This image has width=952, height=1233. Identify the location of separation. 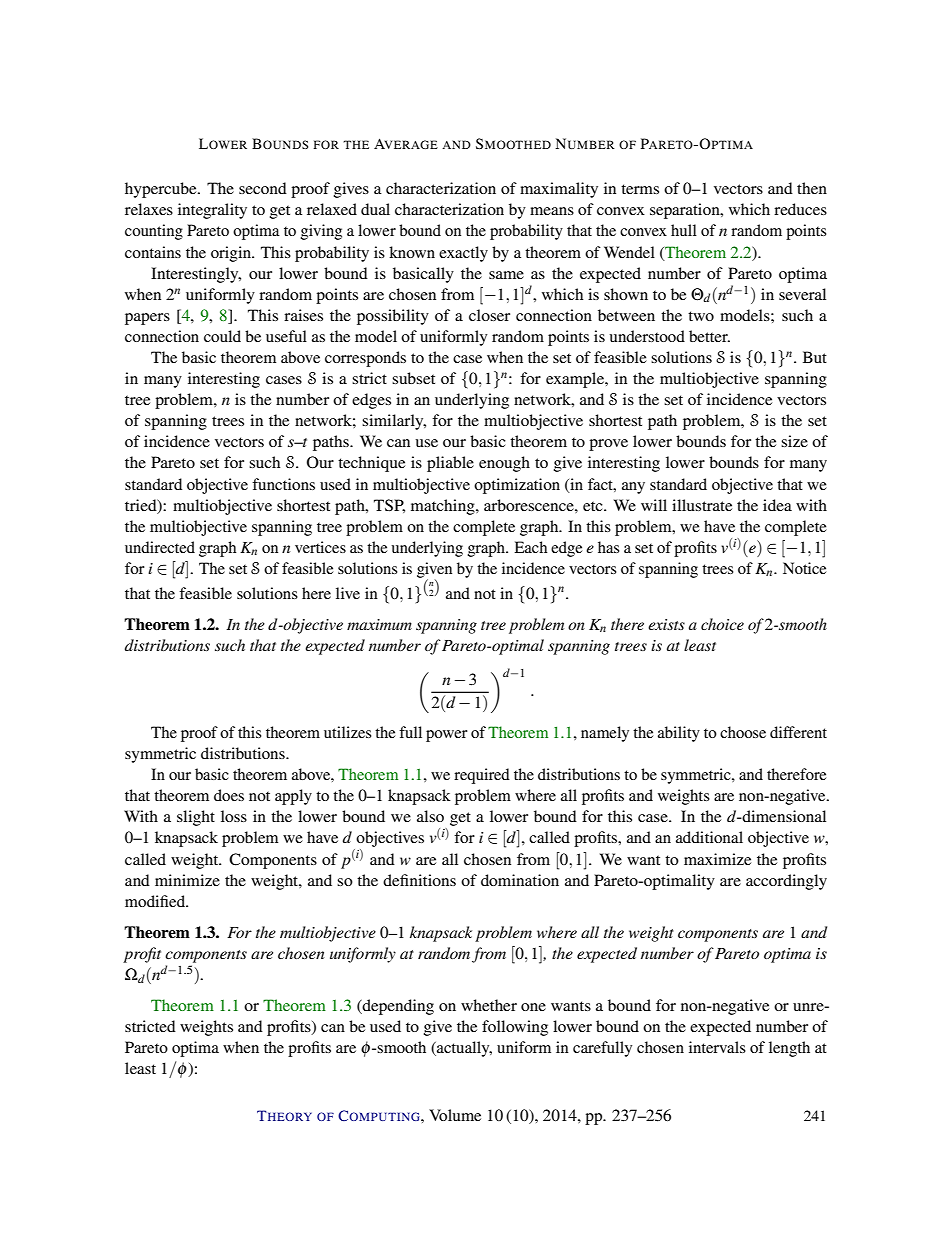
(686, 211).
